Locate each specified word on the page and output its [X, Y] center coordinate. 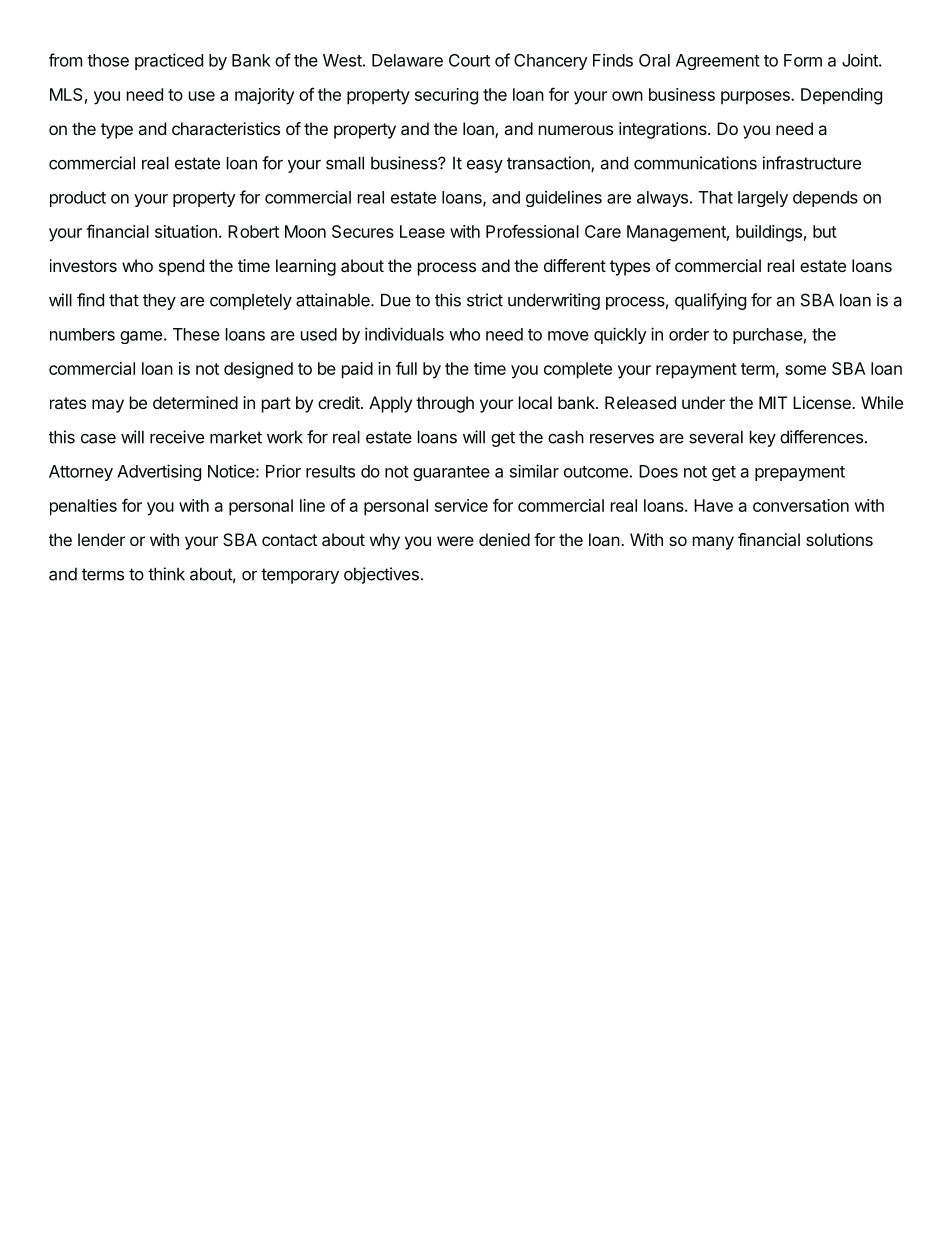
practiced [169, 61]
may [108, 406]
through [445, 404]
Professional [532, 231]
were [455, 541]
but [825, 231]
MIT [773, 402]
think [166, 574]
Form [803, 60]
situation [186, 231]
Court [469, 60]
